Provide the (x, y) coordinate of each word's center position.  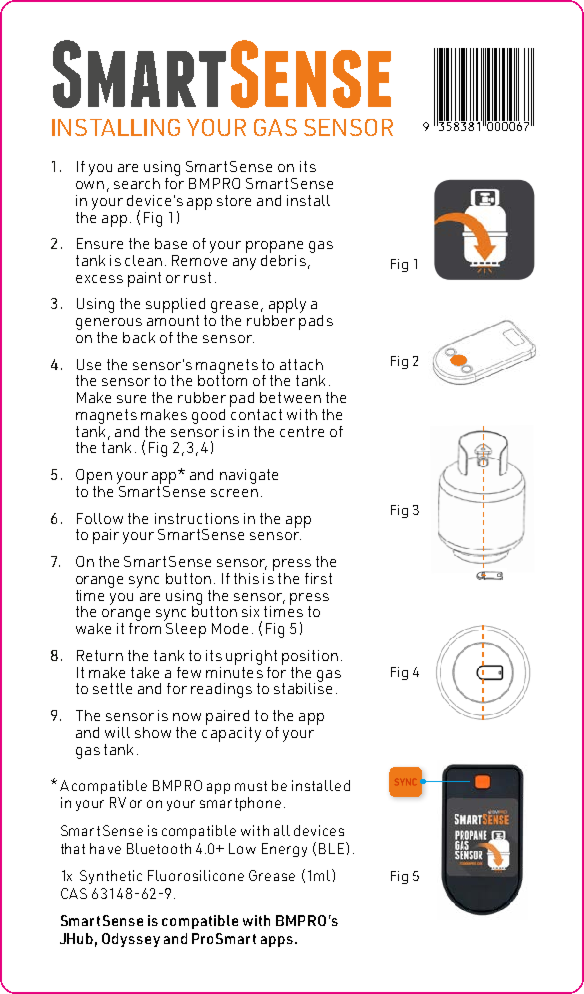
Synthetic (111, 877)
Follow (100, 518)
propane (274, 247)
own (90, 185)
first (318, 578)
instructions (197, 518)
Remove (199, 259)
